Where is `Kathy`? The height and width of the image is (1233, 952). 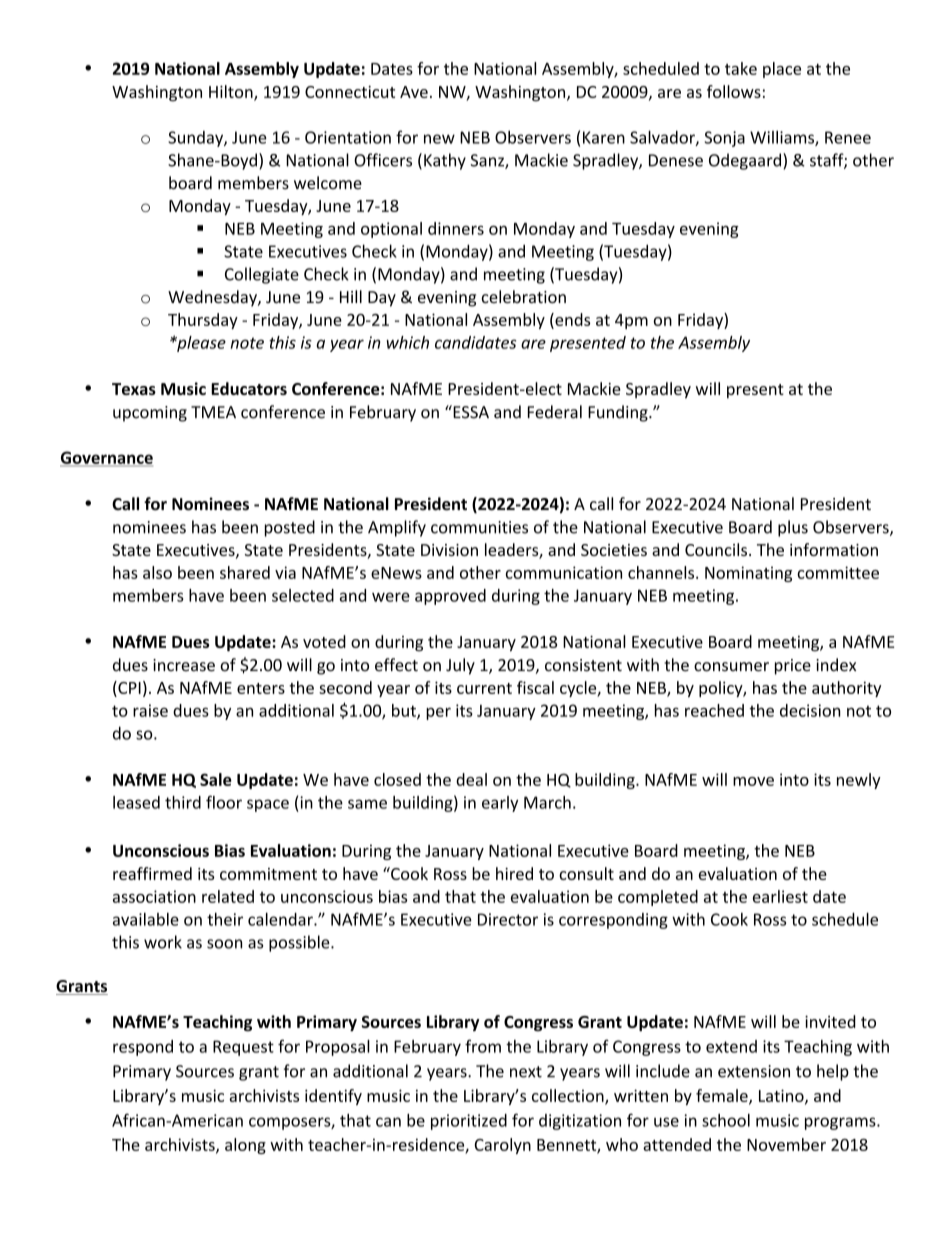
Kathy is located at coordinates (445, 161).
